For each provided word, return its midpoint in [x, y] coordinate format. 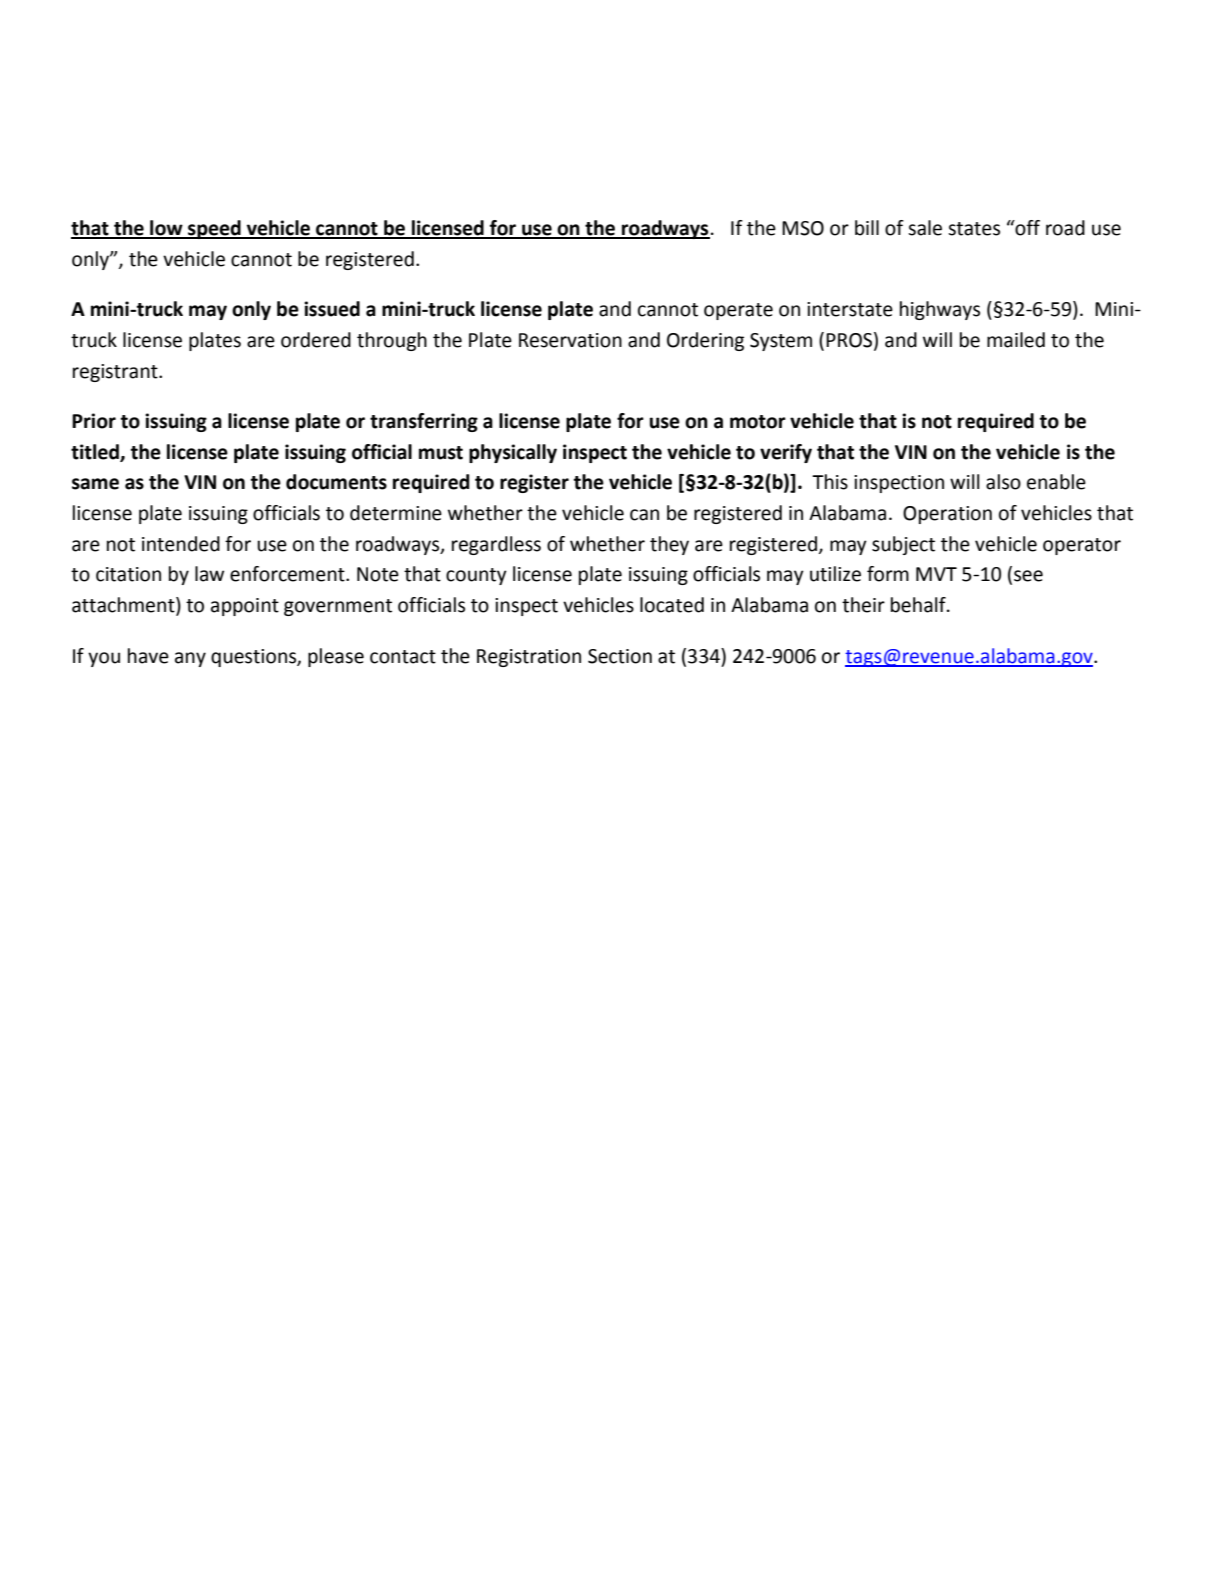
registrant [116, 373]
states [974, 229]
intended [181, 544]
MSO [803, 228]
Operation [947, 515]
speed [214, 229]
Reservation [570, 340]
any [190, 659]
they [669, 545]
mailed [1016, 340]
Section [620, 656]
